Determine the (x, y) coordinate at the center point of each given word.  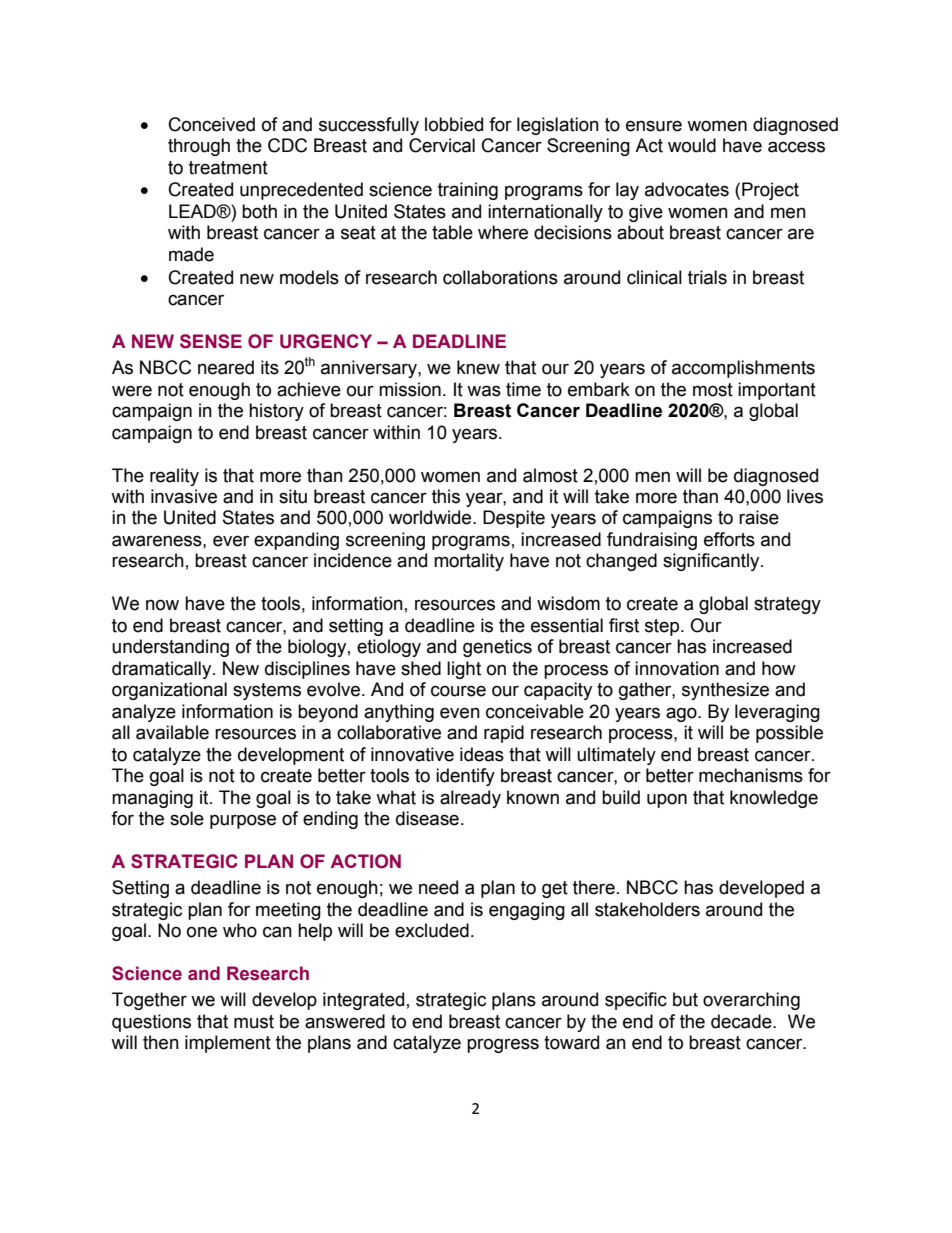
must (254, 1022)
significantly (712, 562)
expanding (296, 541)
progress (503, 1045)
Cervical (442, 145)
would (692, 145)
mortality (469, 562)
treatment (228, 168)
